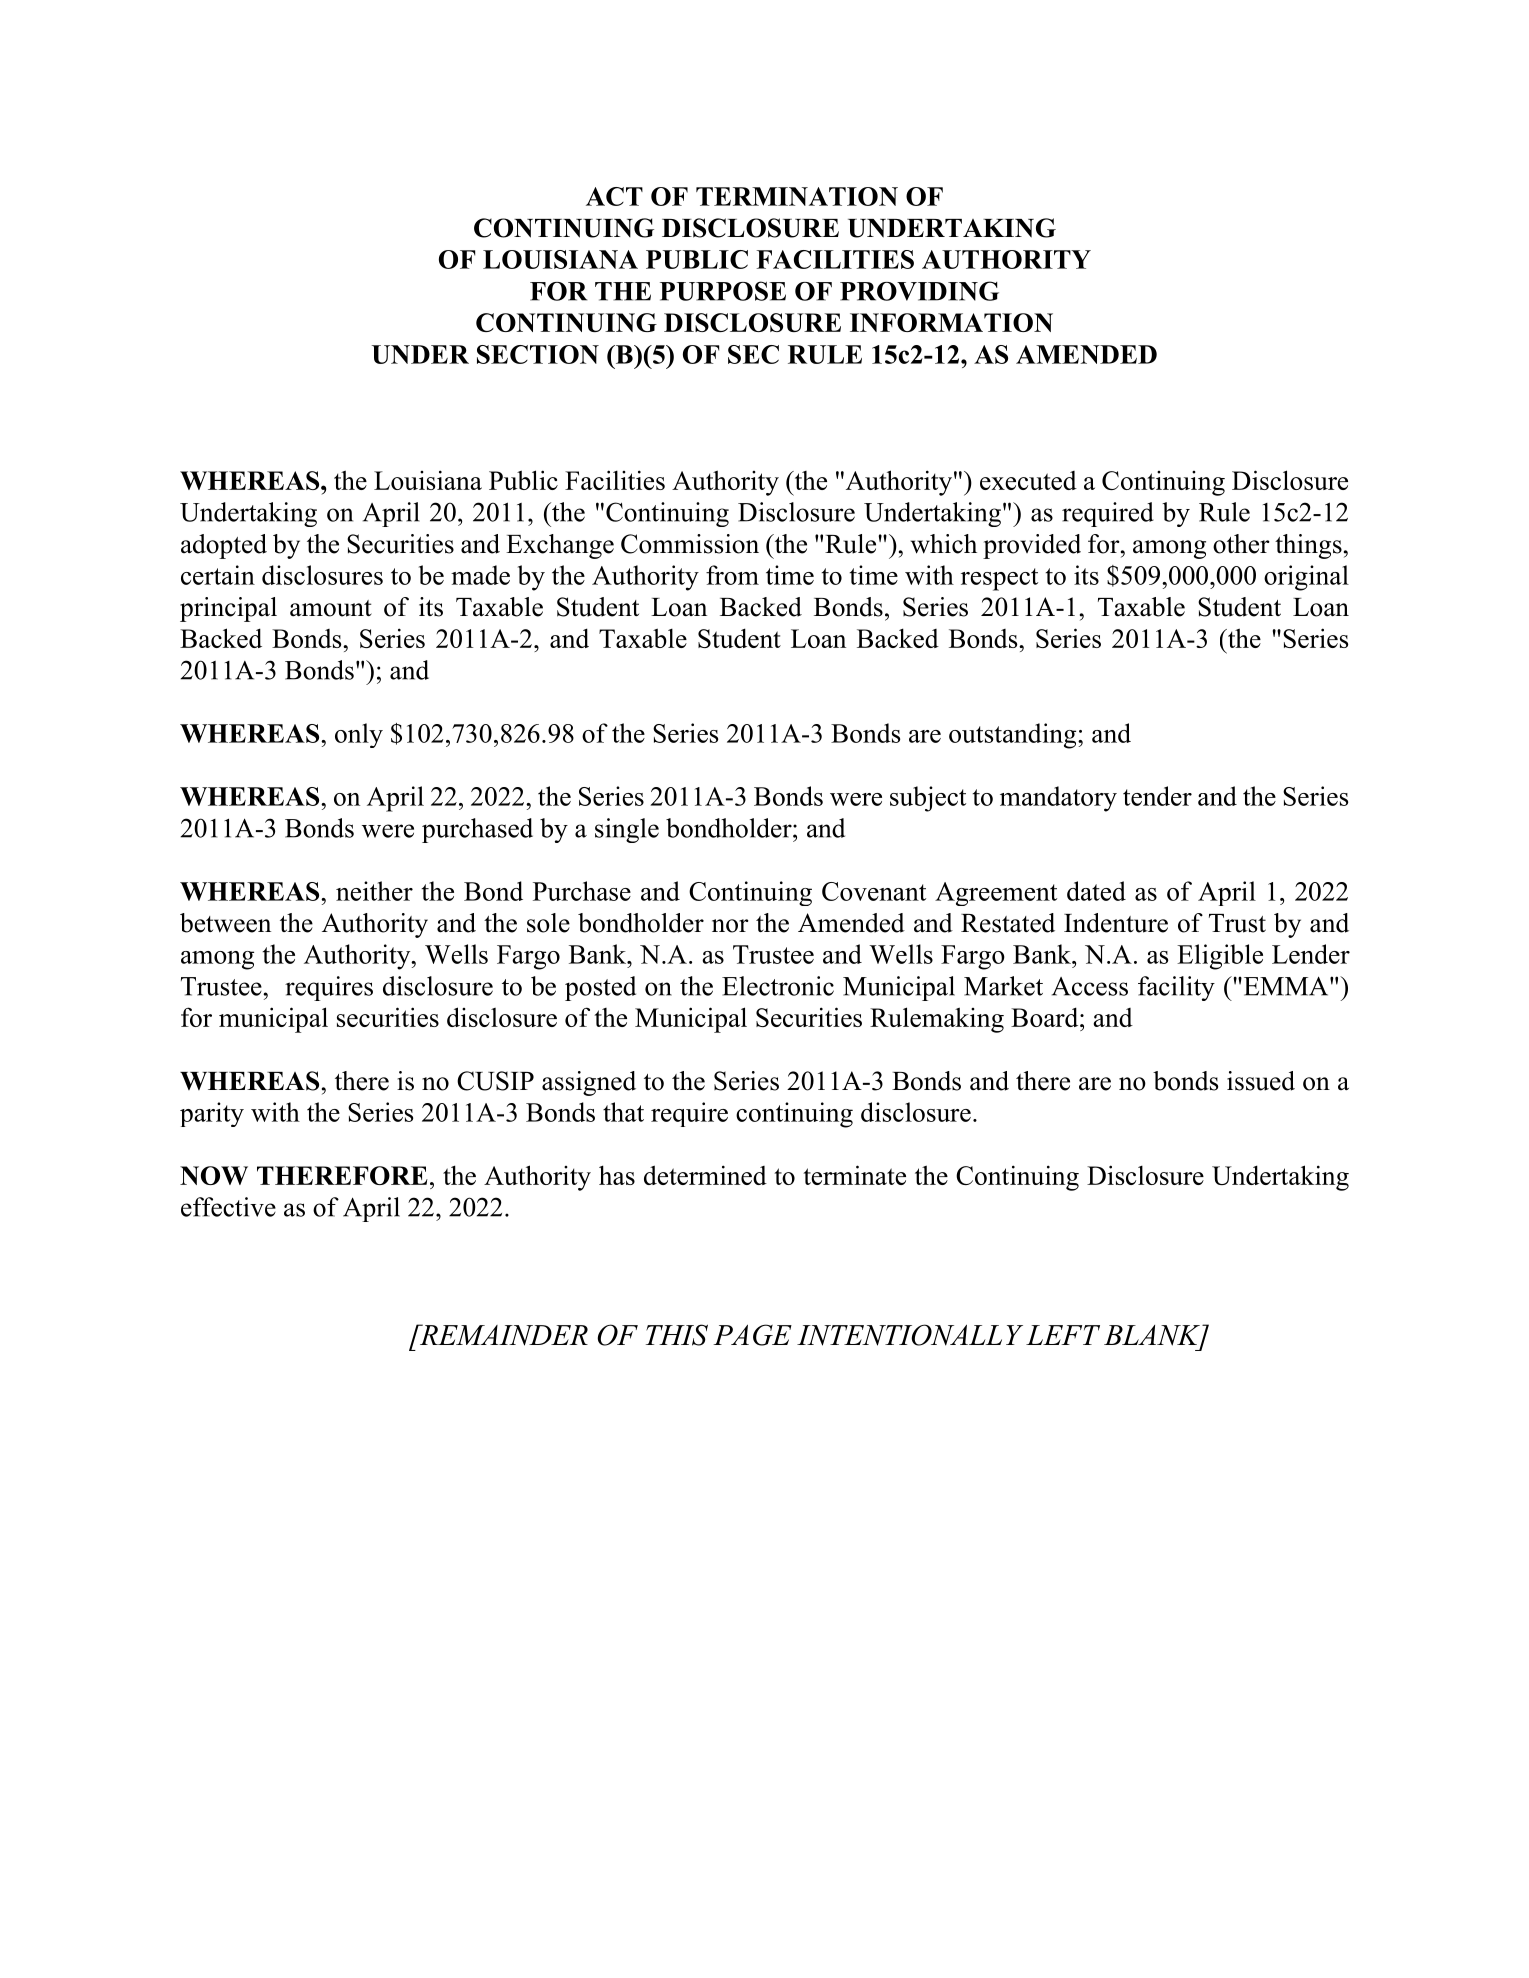 This screenshot has height=1978, width=1529. What do you see at coordinates (1241, 544) in the screenshot?
I see `other` at bounding box center [1241, 544].
